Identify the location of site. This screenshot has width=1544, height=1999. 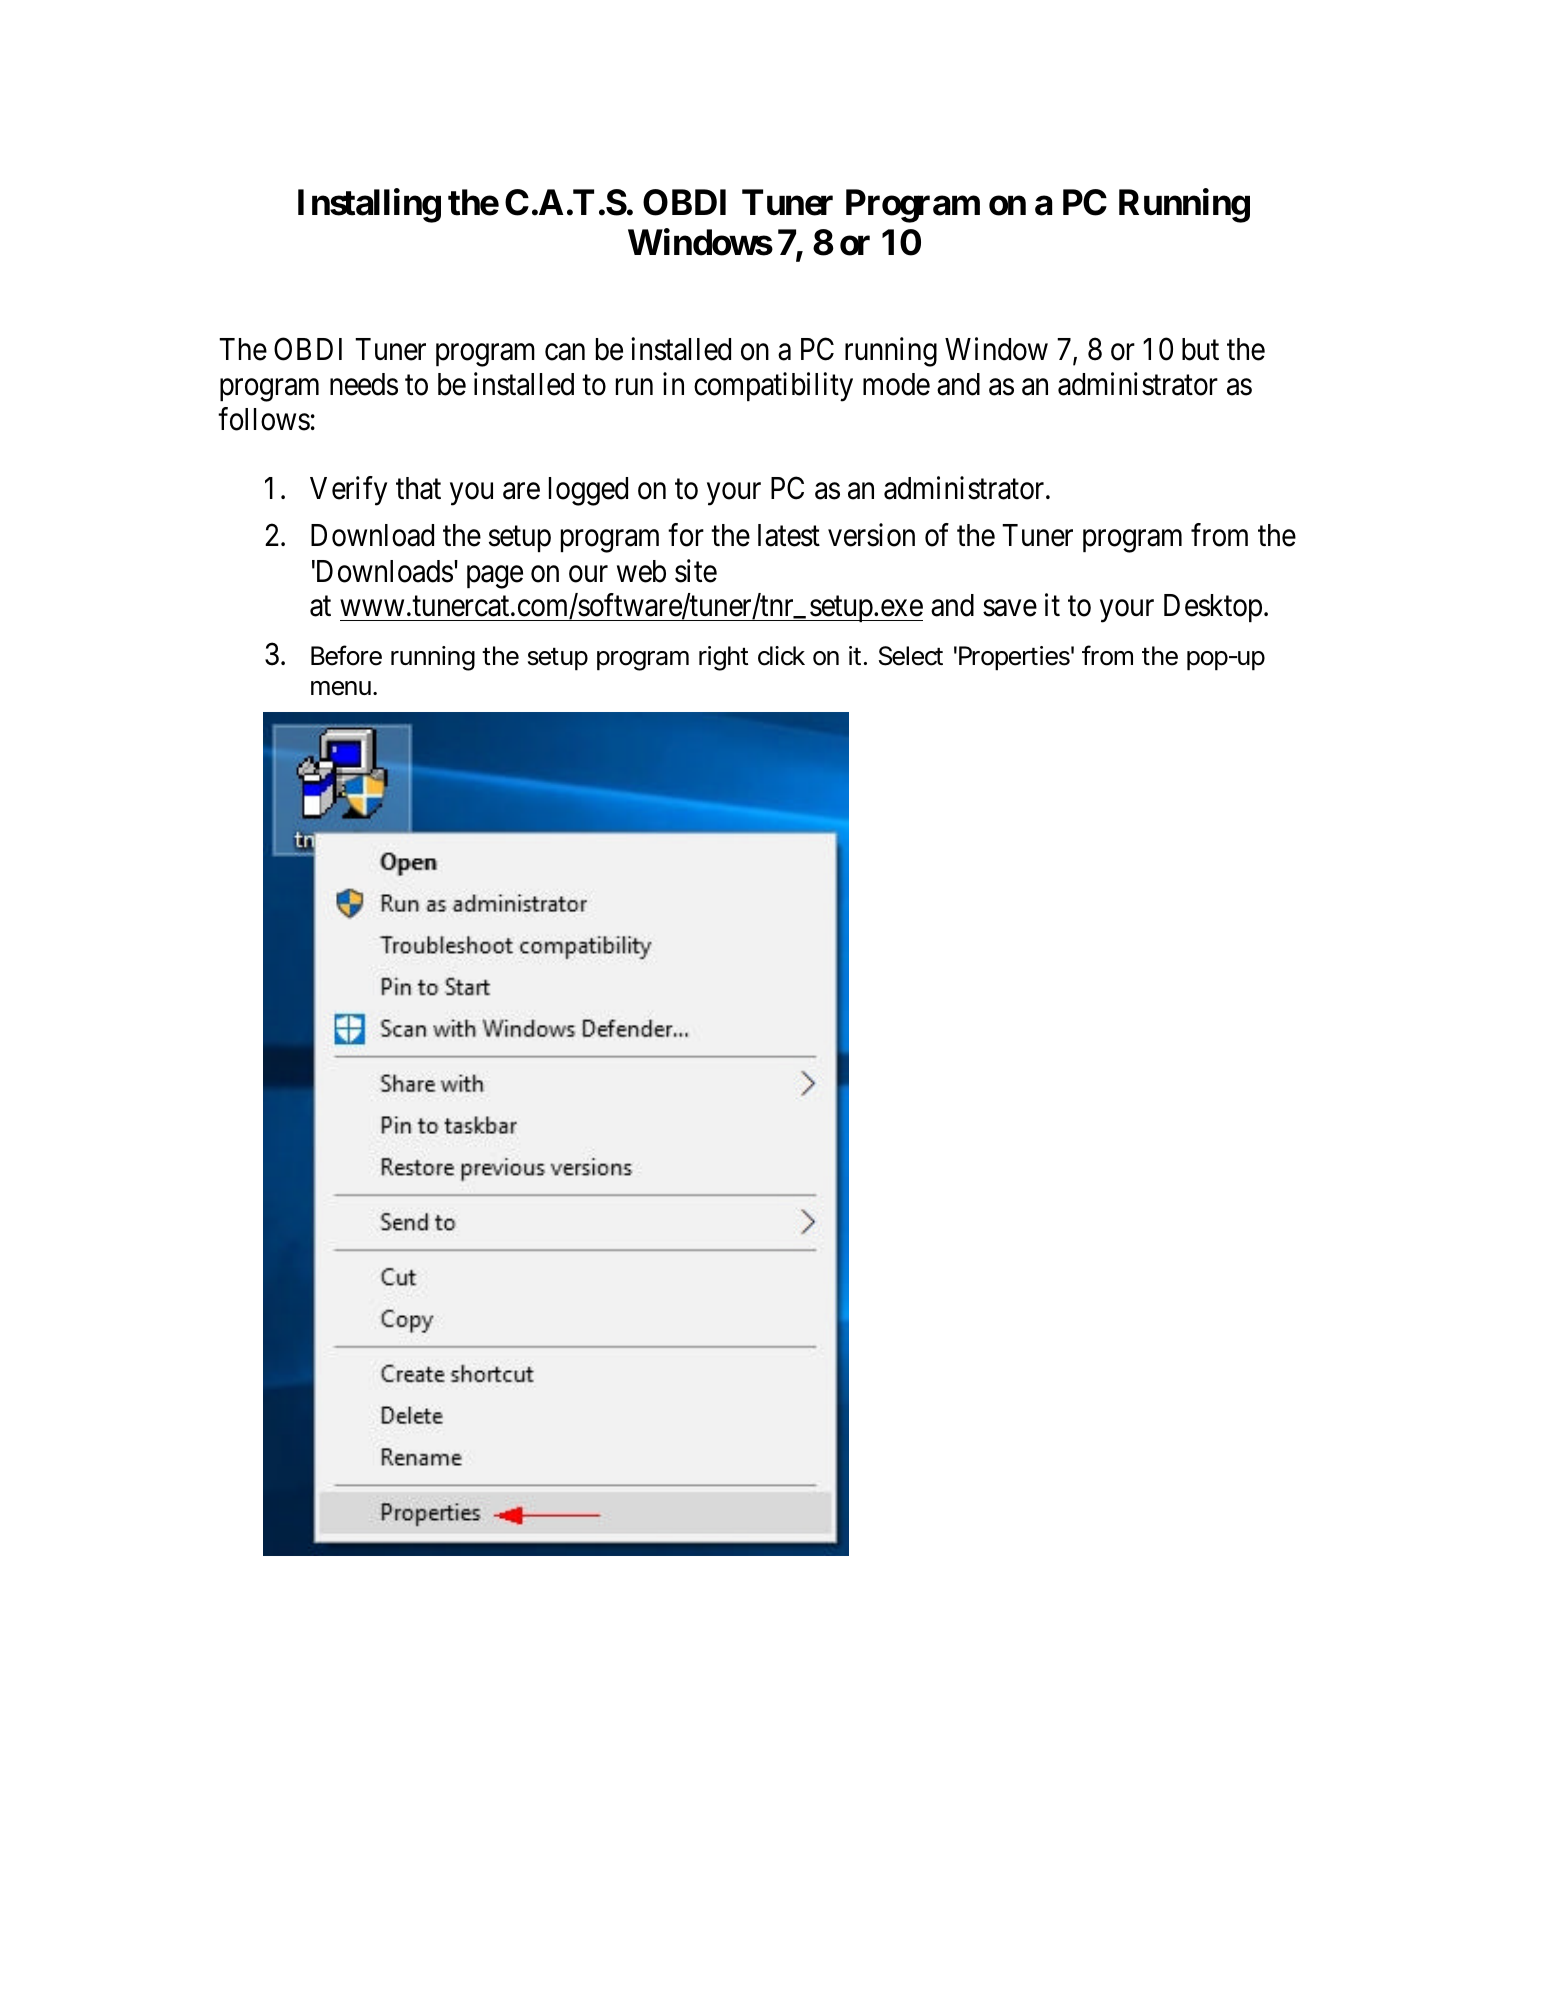
(696, 571).
